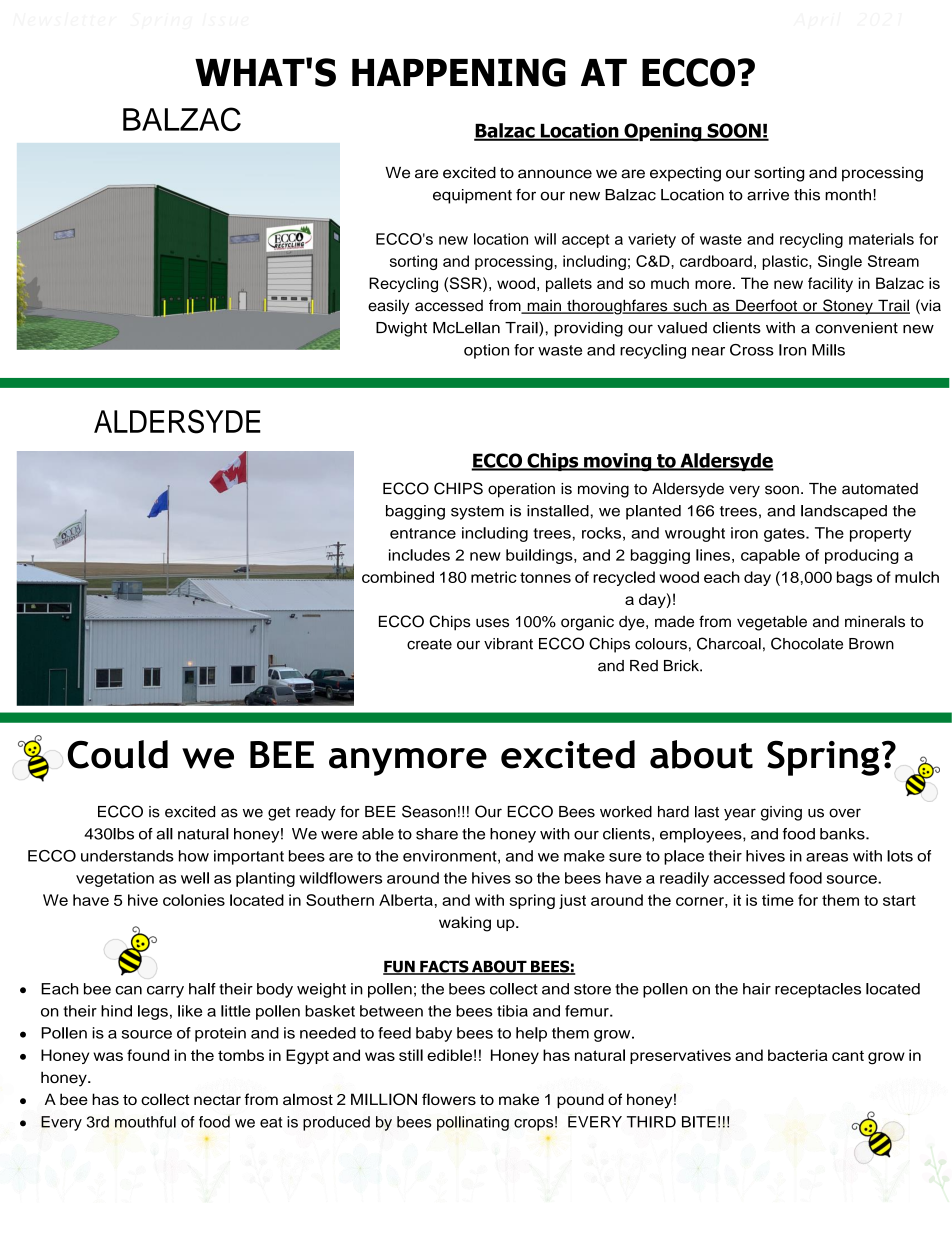 This screenshot has height=1233, width=952. I want to click on announce, so click(555, 174).
